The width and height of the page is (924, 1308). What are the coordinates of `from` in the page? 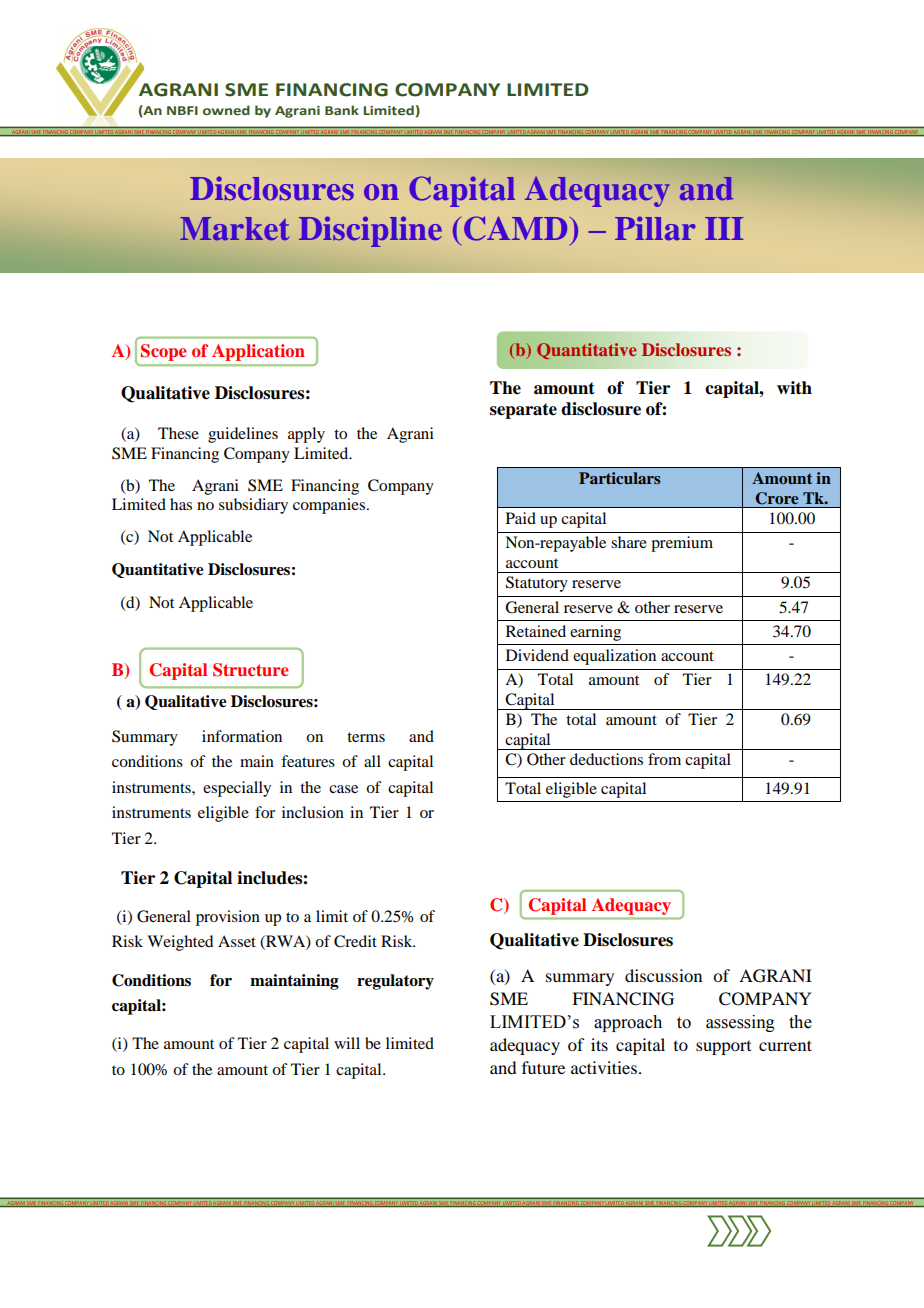 It's located at (664, 759).
